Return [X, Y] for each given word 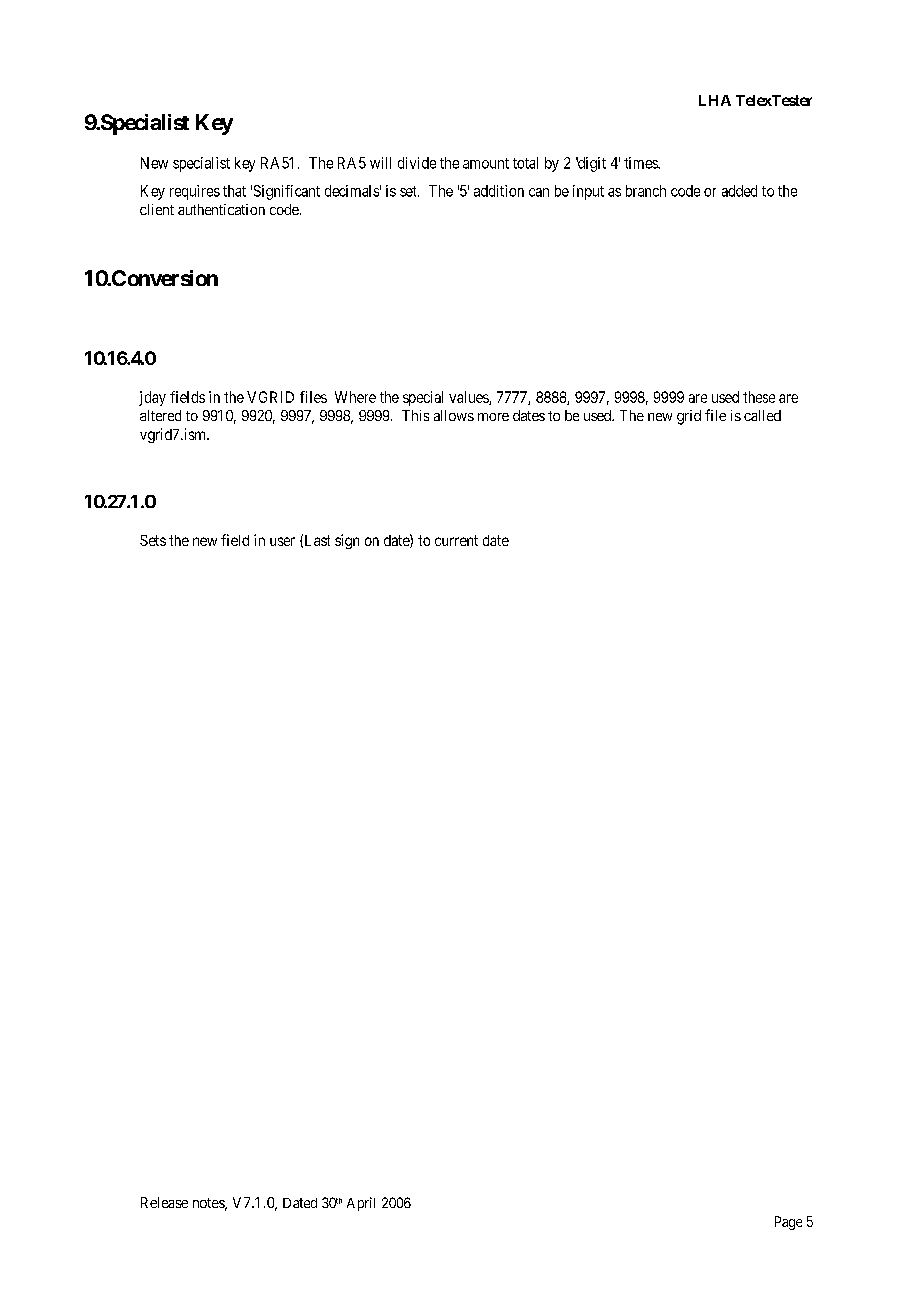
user [282, 541]
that [234, 191]
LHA [715, 100]
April [361, 1204]
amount [486, 163]
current [456, 540]
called [762, 415]
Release [164, 1202]
